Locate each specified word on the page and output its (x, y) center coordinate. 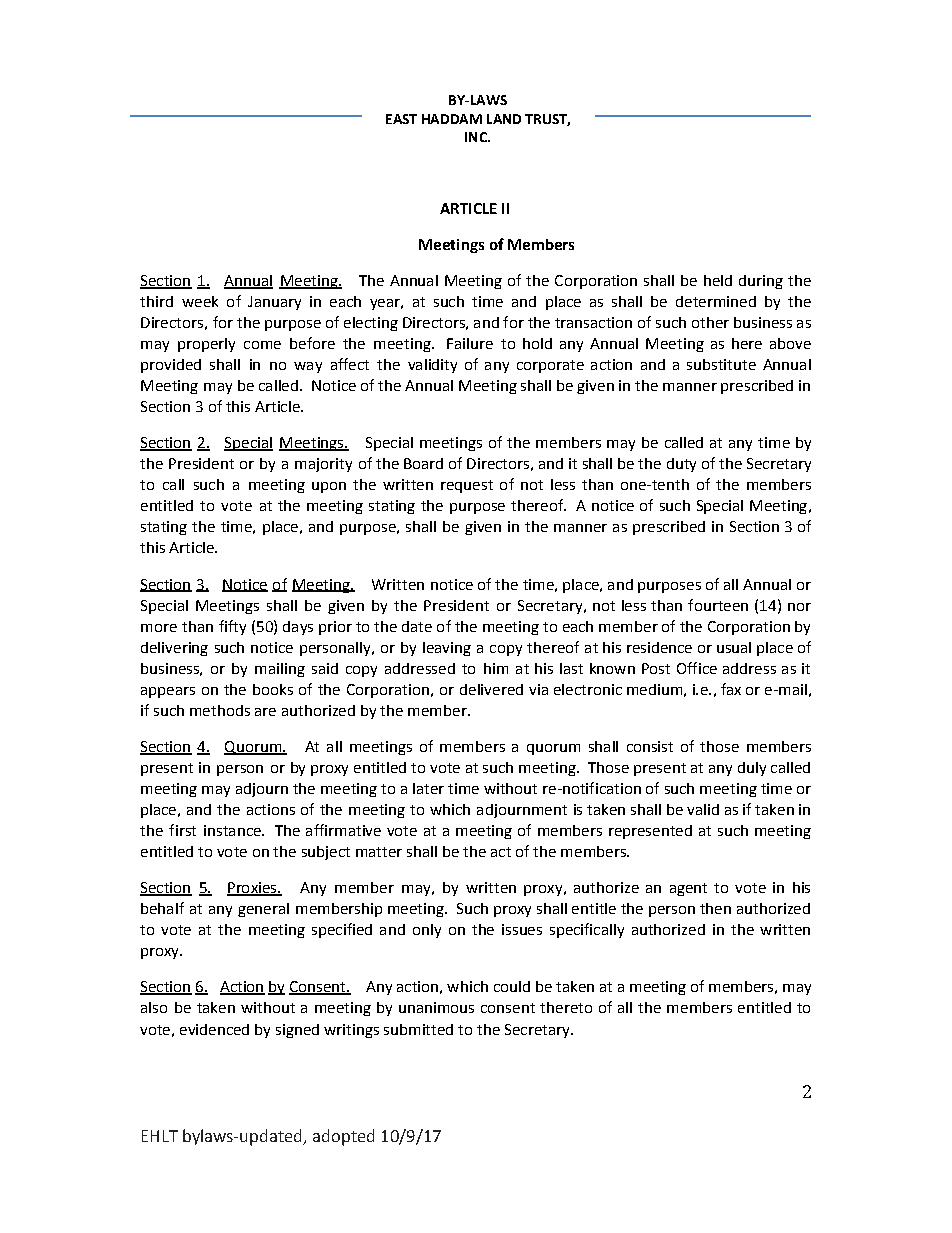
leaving (447, 649)
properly (206, 345)
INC (477, 137)
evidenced (214, 1029)
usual (734, 647)
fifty (232, 627)
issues (522, 929)
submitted (418, 1029)
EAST (401, 119)
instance (233, 830)
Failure (470, 343)
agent (688, 889)
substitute (721, 364)
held (718, 280)
